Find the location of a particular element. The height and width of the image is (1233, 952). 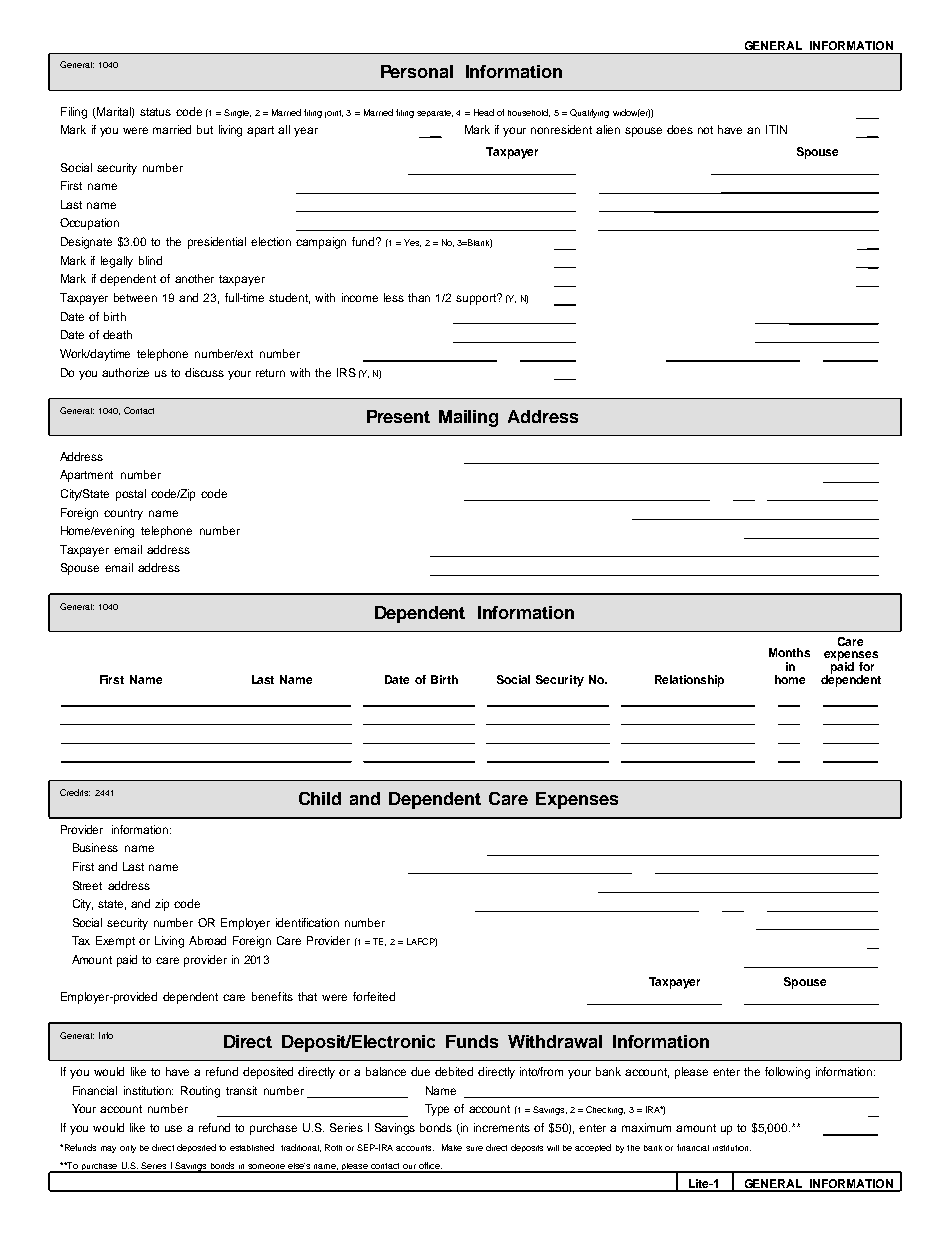

between is located at coordinates (135, 297).
